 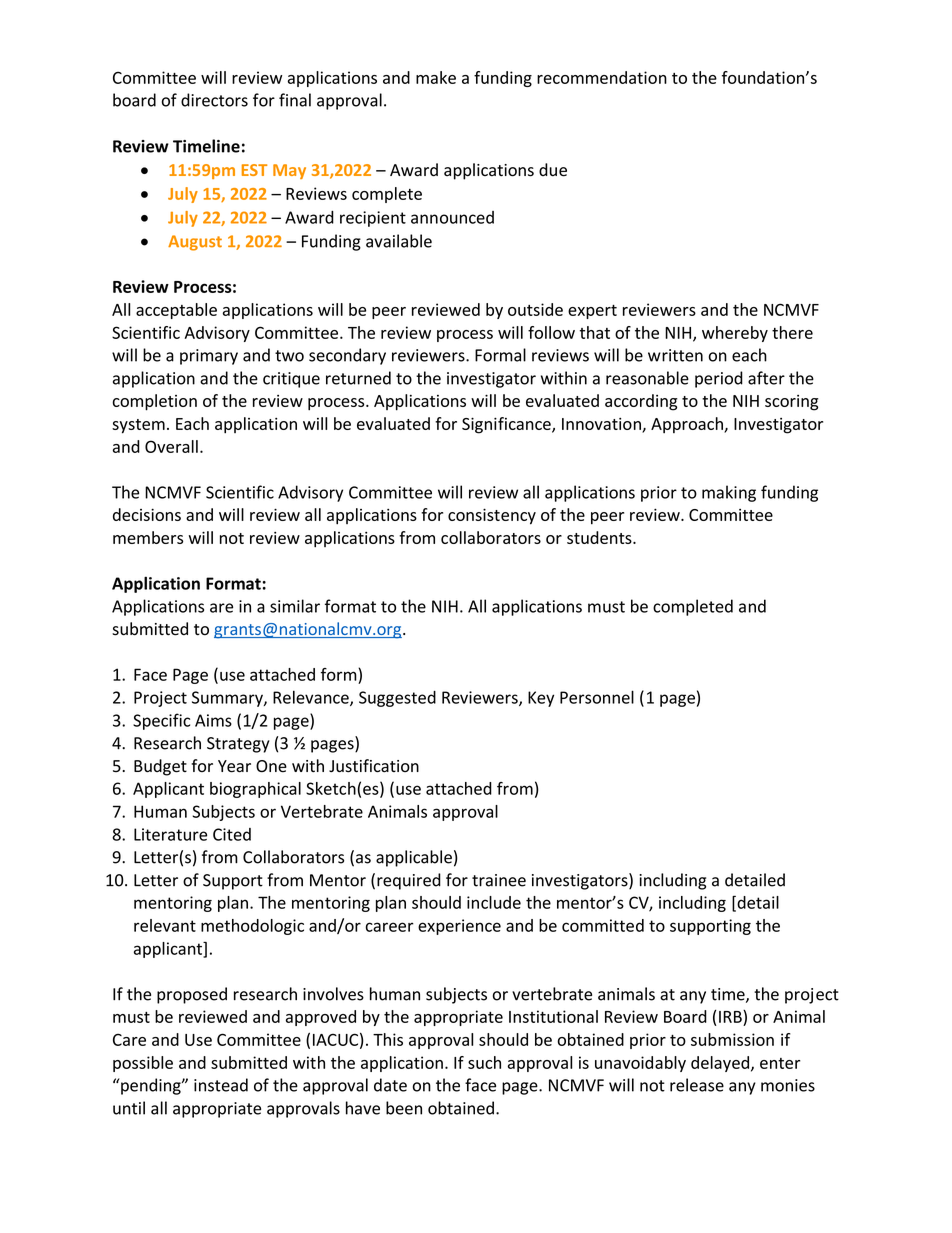 What do you see at coordinates (295, 606) in the image?
I see `similar` at bounding box center [295, 606].
